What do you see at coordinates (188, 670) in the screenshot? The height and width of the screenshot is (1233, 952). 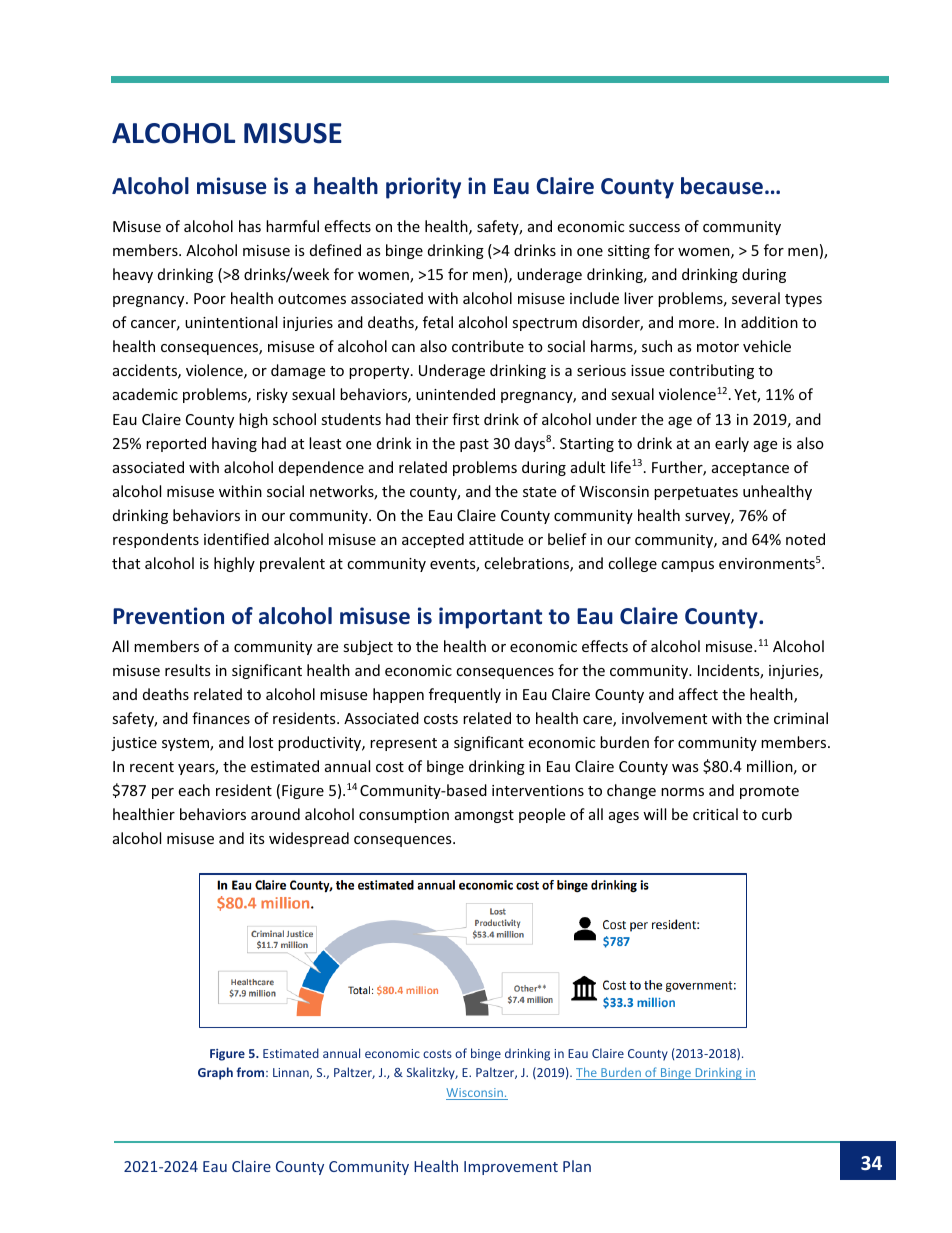 I see `results` at bounding box center [188, 670].
